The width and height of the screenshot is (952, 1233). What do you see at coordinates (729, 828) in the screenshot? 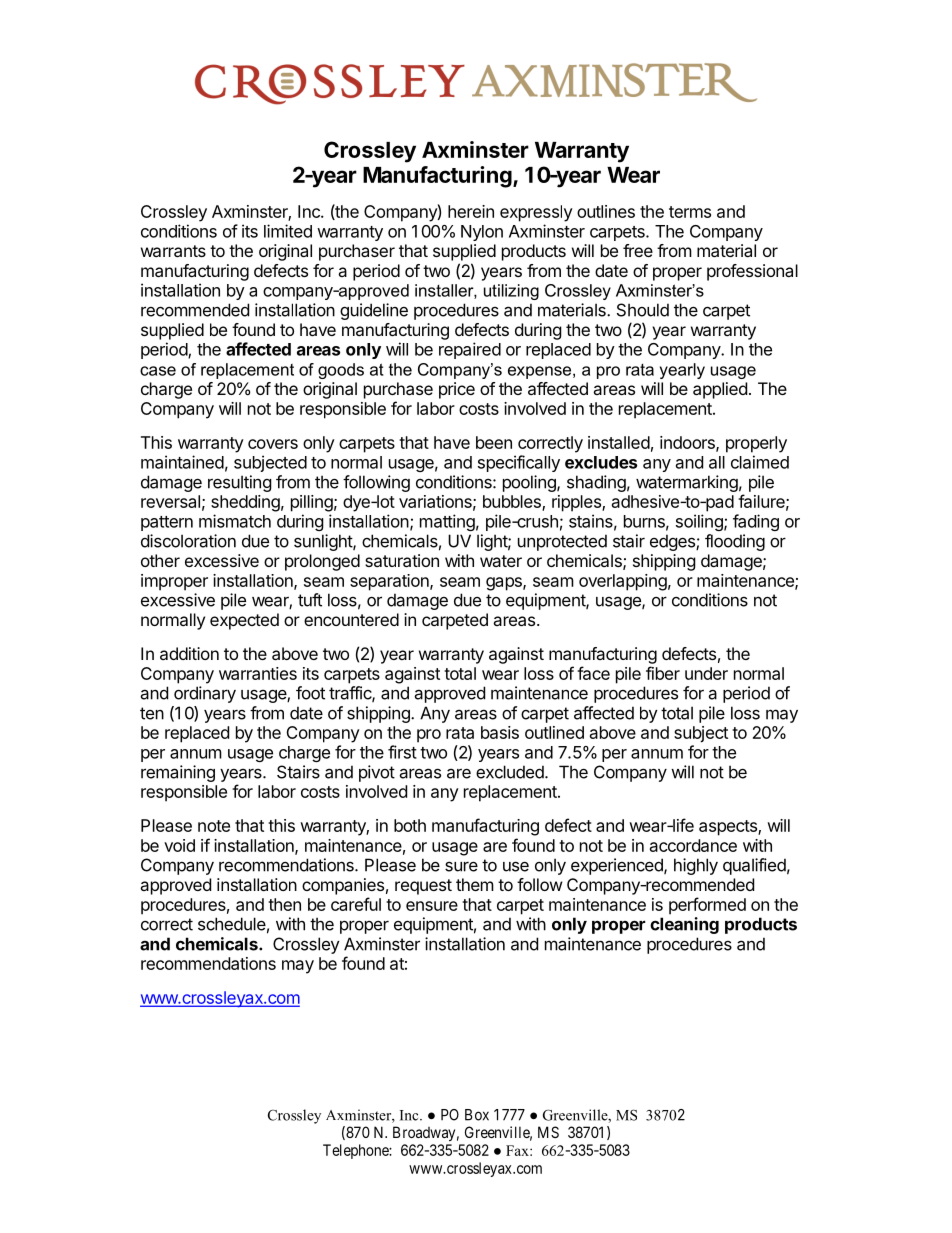
I see `aspects` at bounding box center [729, 828].
